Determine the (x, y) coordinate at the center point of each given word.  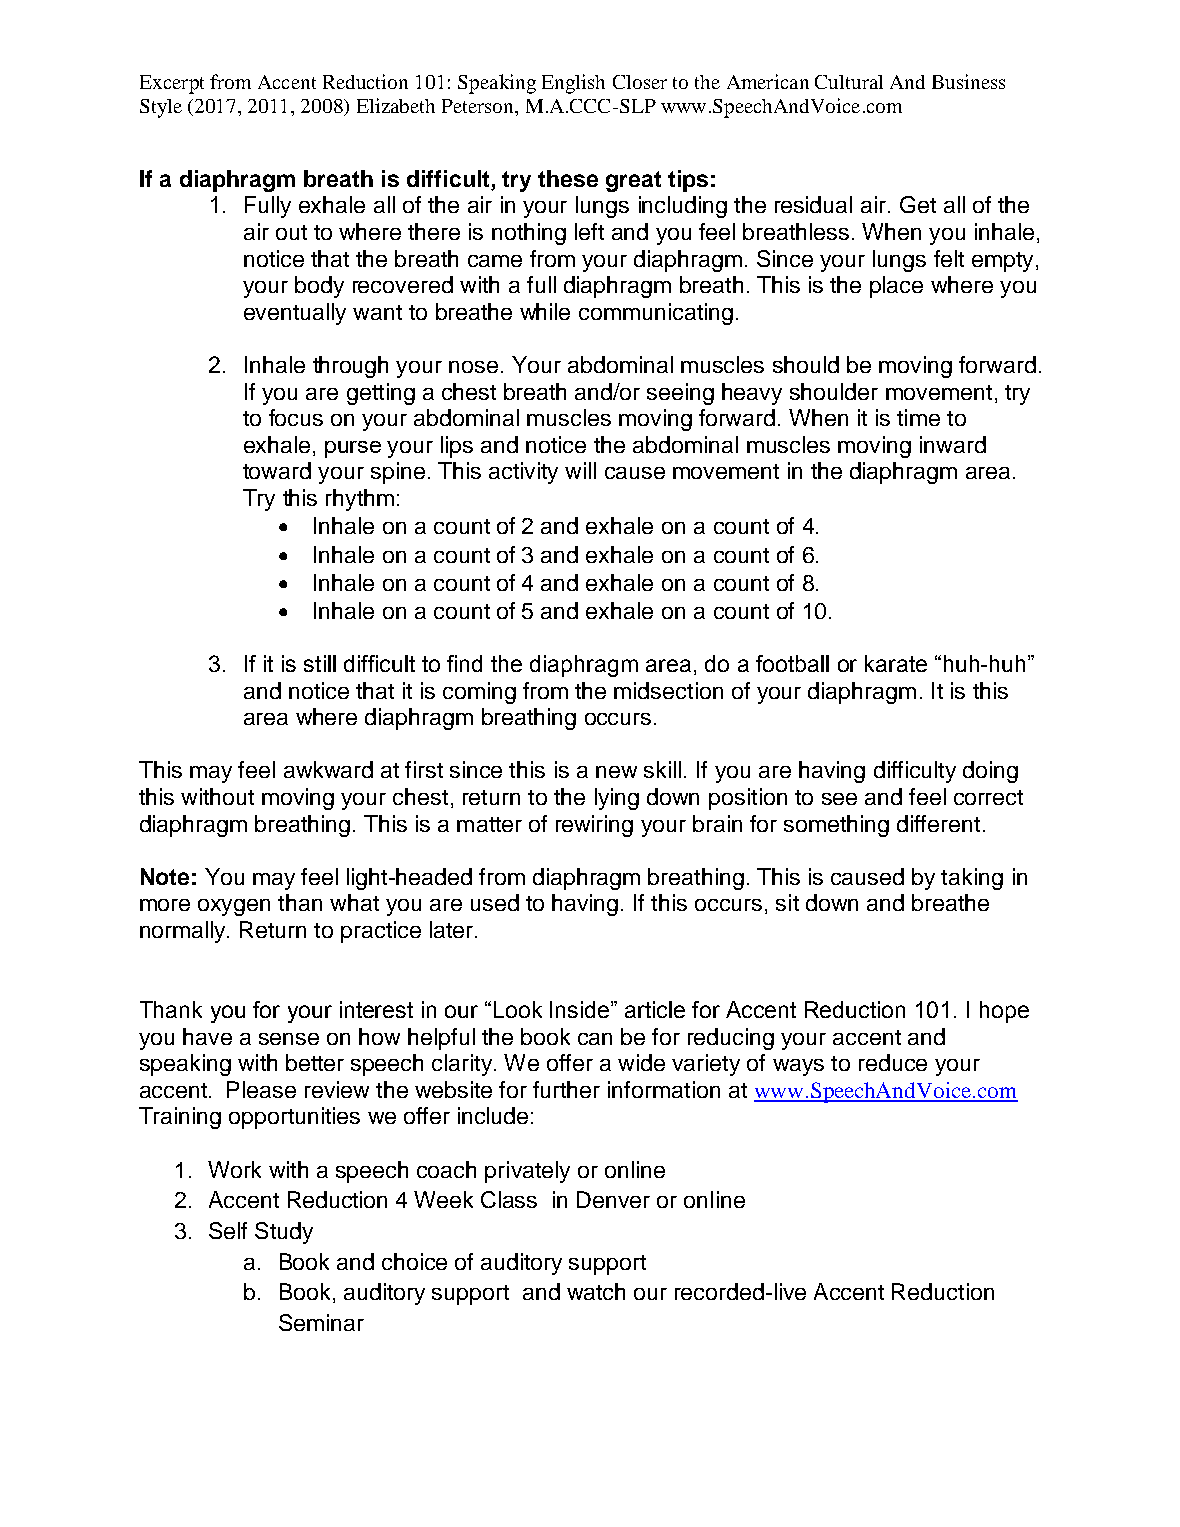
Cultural (849, 82)
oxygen (234, 907)
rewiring (594, 826)
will (580, 470)
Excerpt (172, 84)
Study (284, 1233)
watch (596, 1291)
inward (953, 444)
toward (277, 470)
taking (972, 879)
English (573, 84)
